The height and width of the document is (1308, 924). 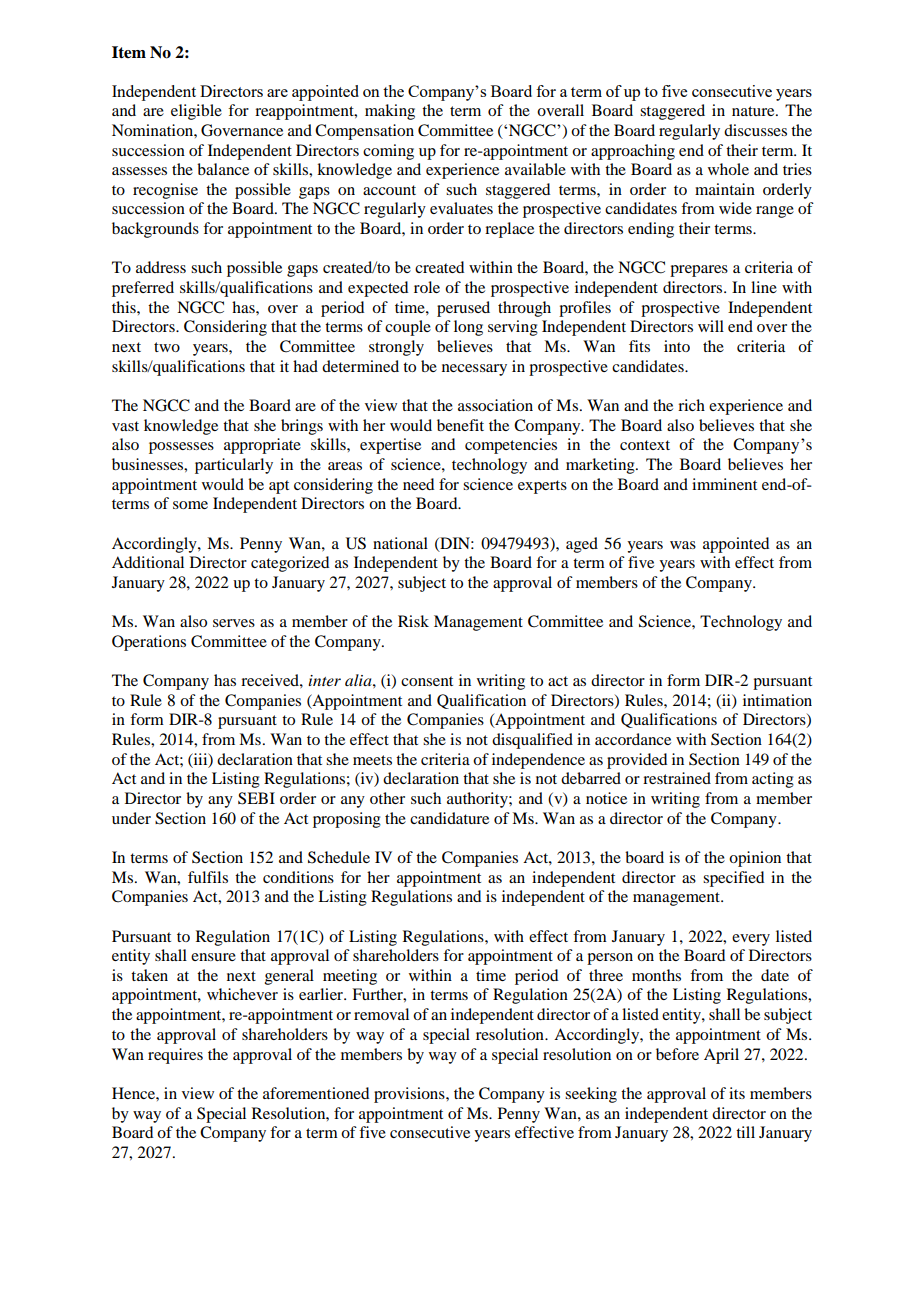 What do you see at coordinates (427, 681) in the document?
I see `consent` at bounding box center [427, 681].
